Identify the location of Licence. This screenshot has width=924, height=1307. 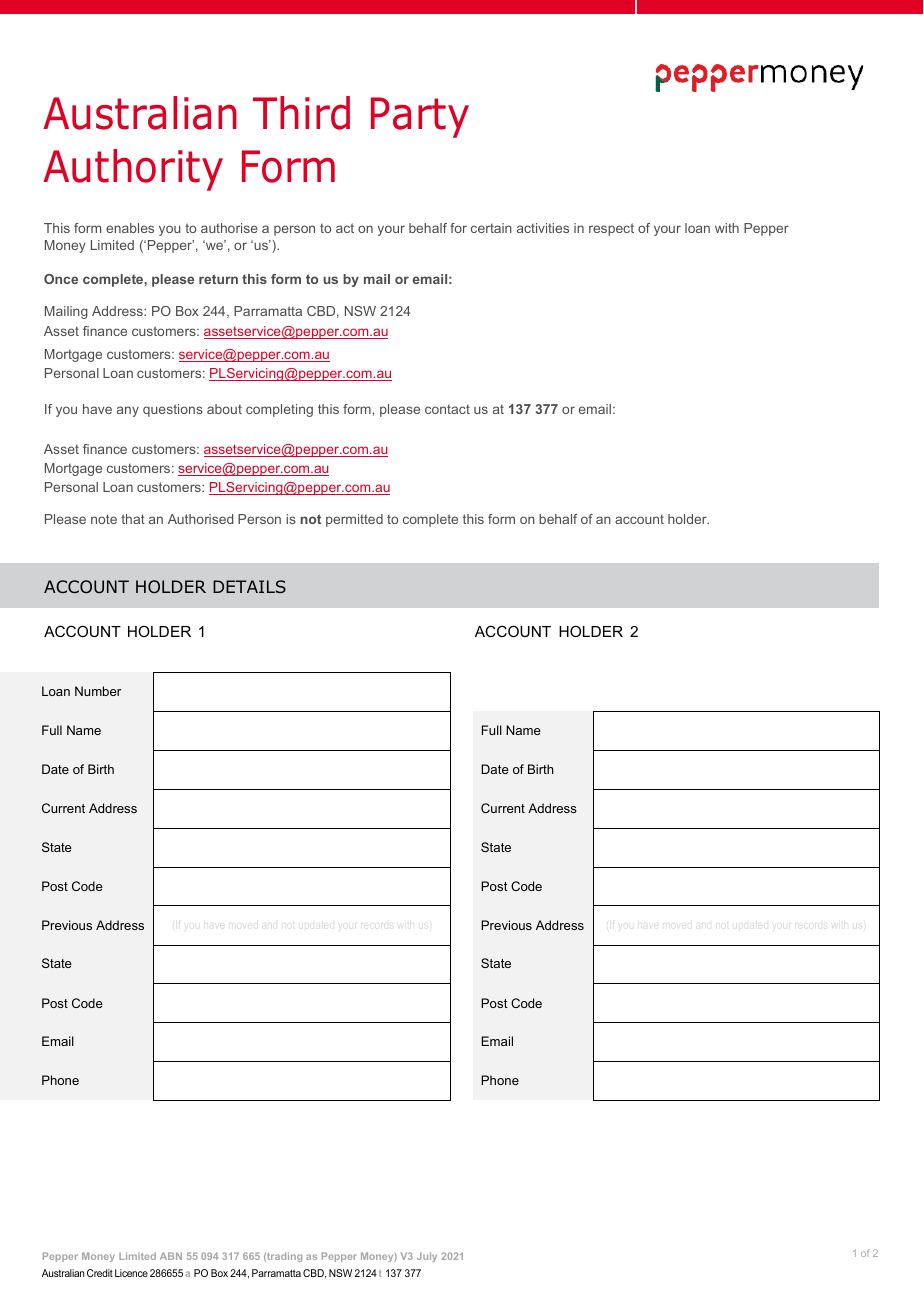
(131, 1273).
